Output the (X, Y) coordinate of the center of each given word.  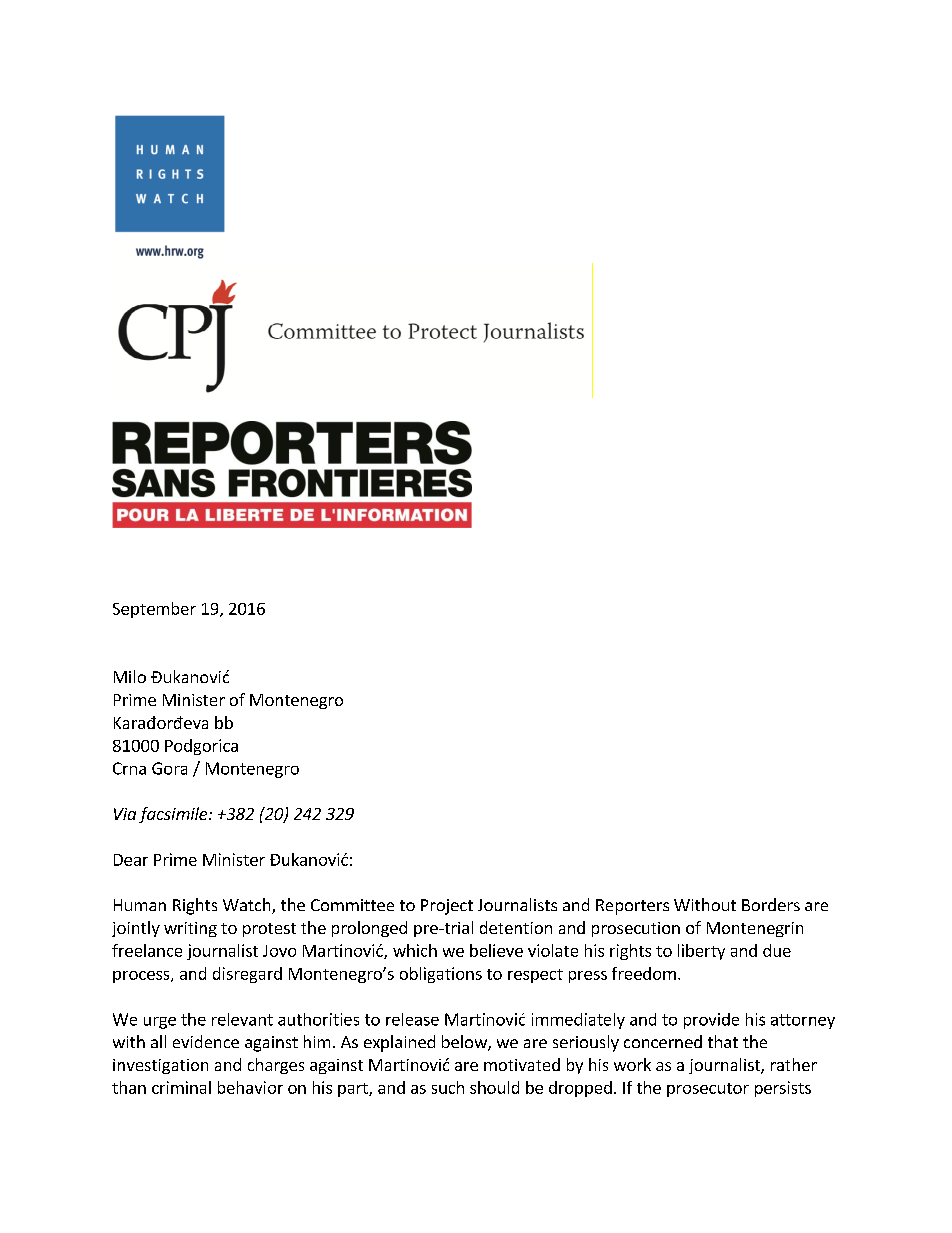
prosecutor (708, 1090)
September (154, 610)
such (448, 1087)
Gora (169, 768)
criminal (181, 1087)
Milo (130, 676)
